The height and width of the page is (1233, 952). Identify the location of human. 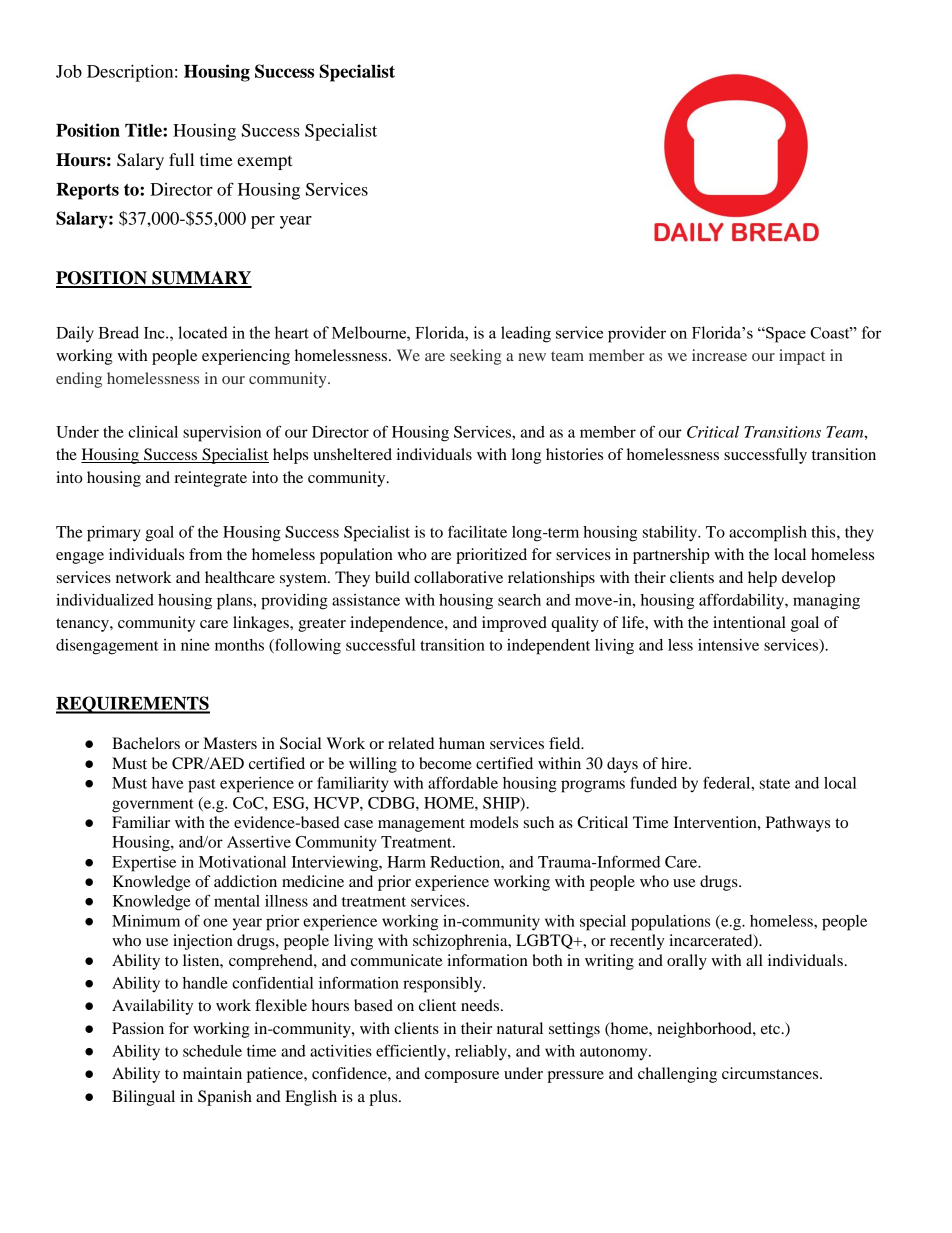
(462, 743).
